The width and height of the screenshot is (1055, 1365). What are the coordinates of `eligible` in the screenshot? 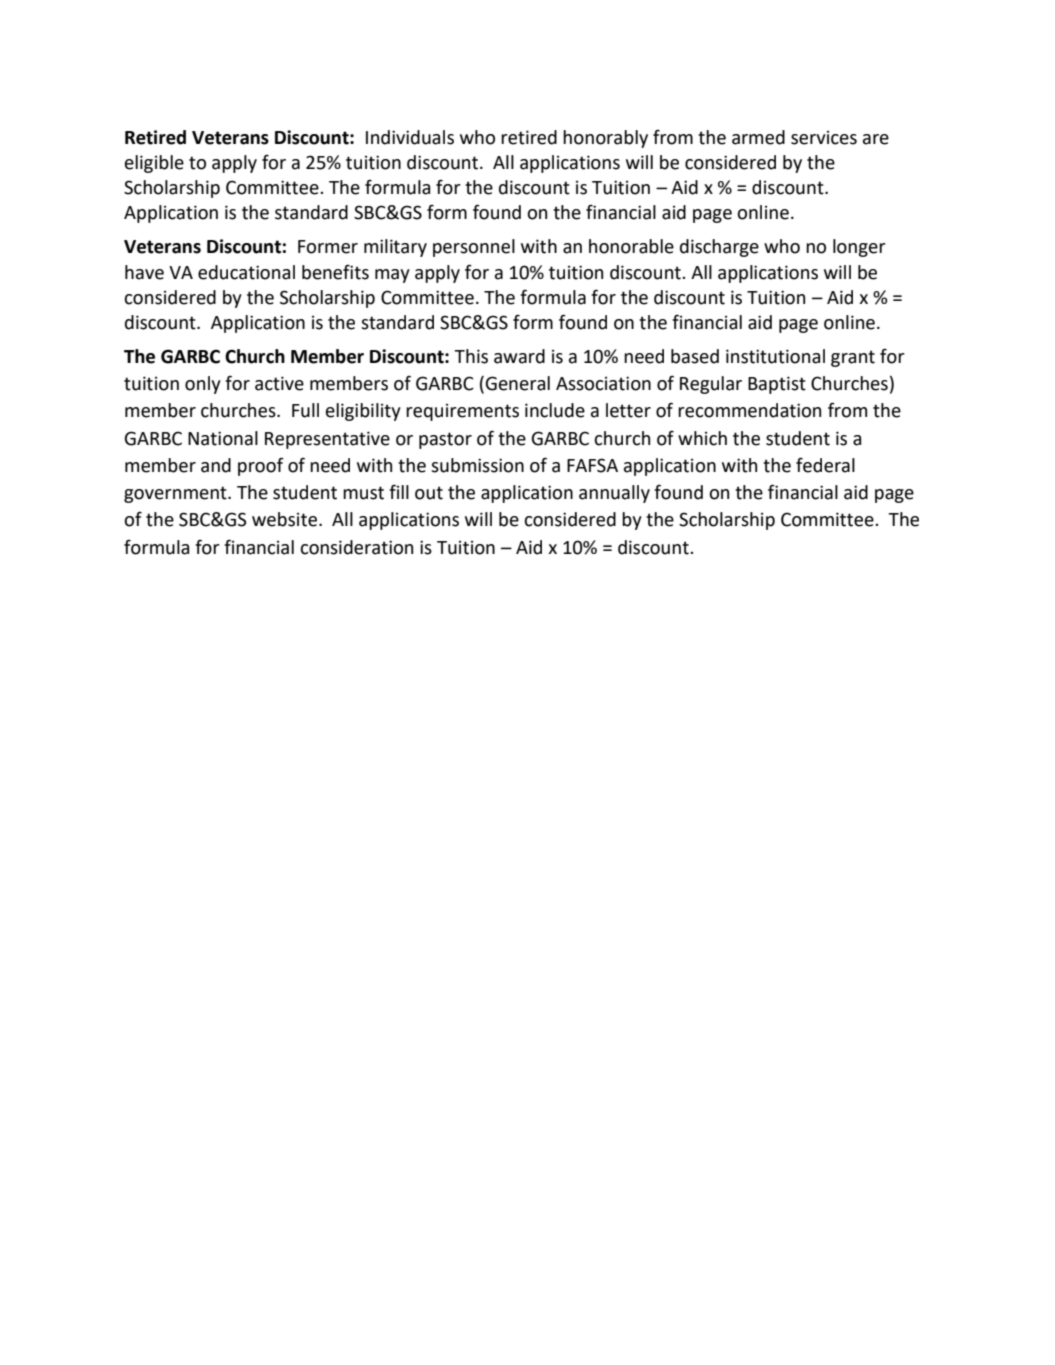 It's located at (154, 164).
